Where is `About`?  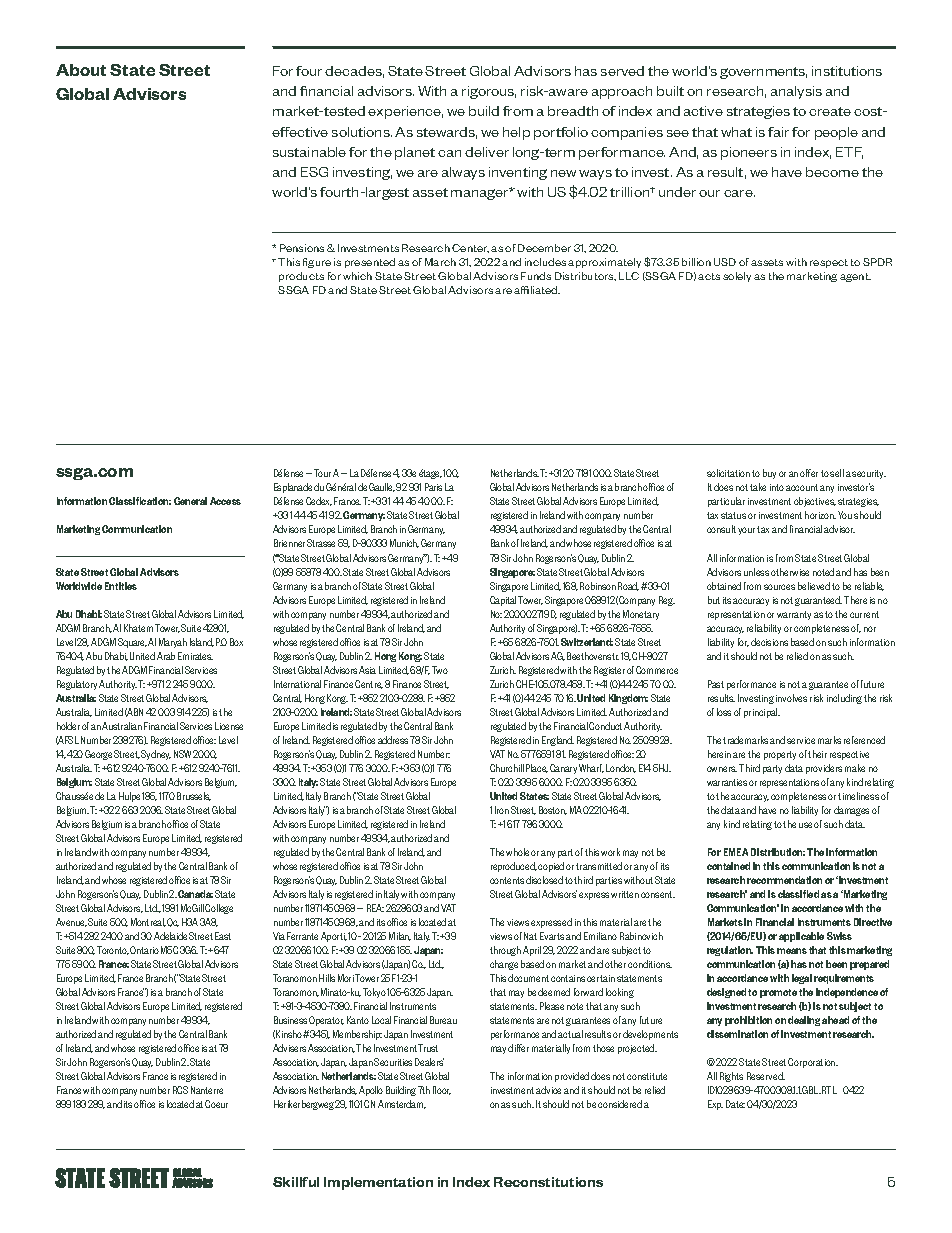 About is located at coordinates (81, 70).
